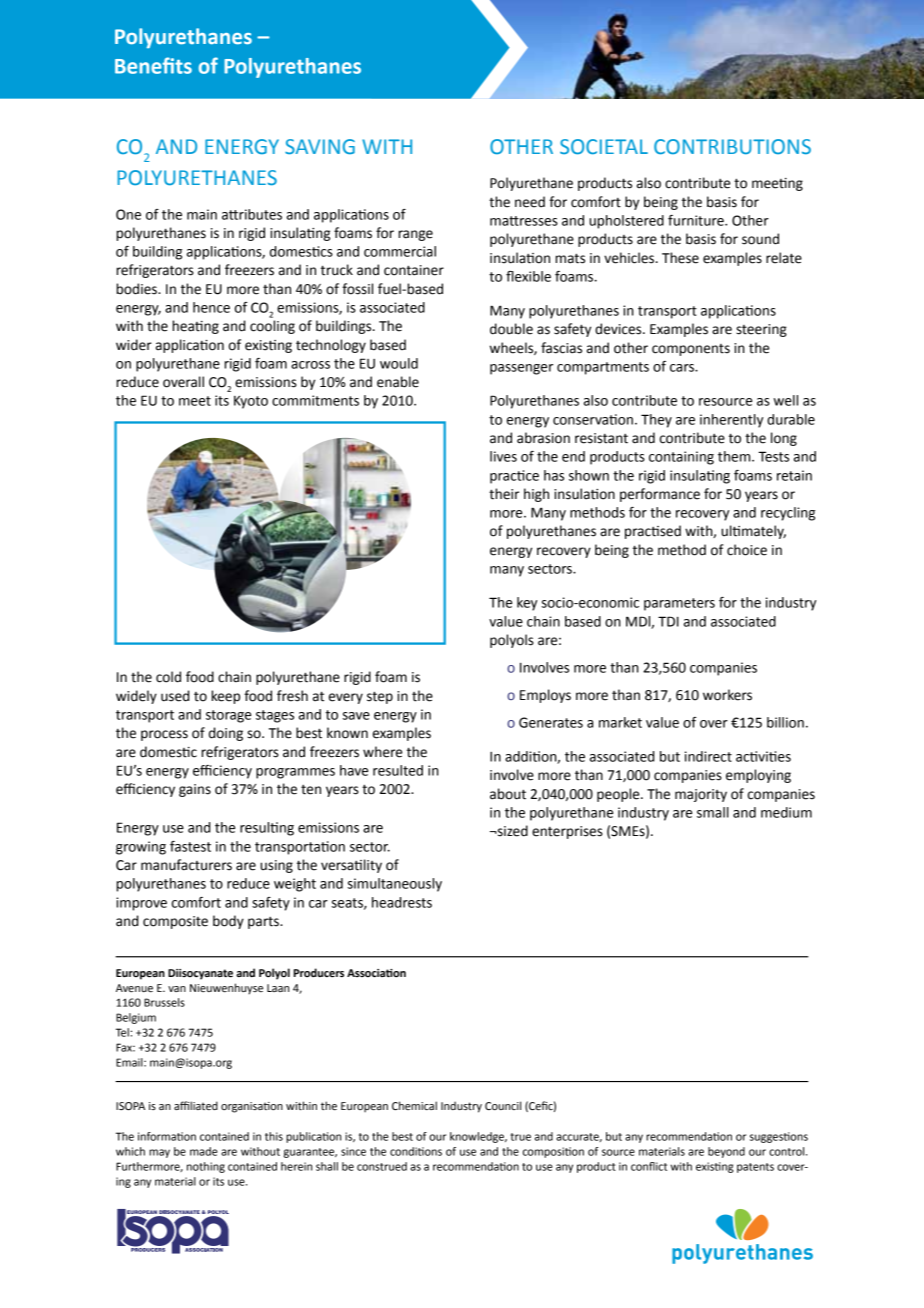 The width and height of the image is (924, 1308). What do you see at coordinates (530, 202) in the image?
I see `need` at bounding box center [530, 202].
